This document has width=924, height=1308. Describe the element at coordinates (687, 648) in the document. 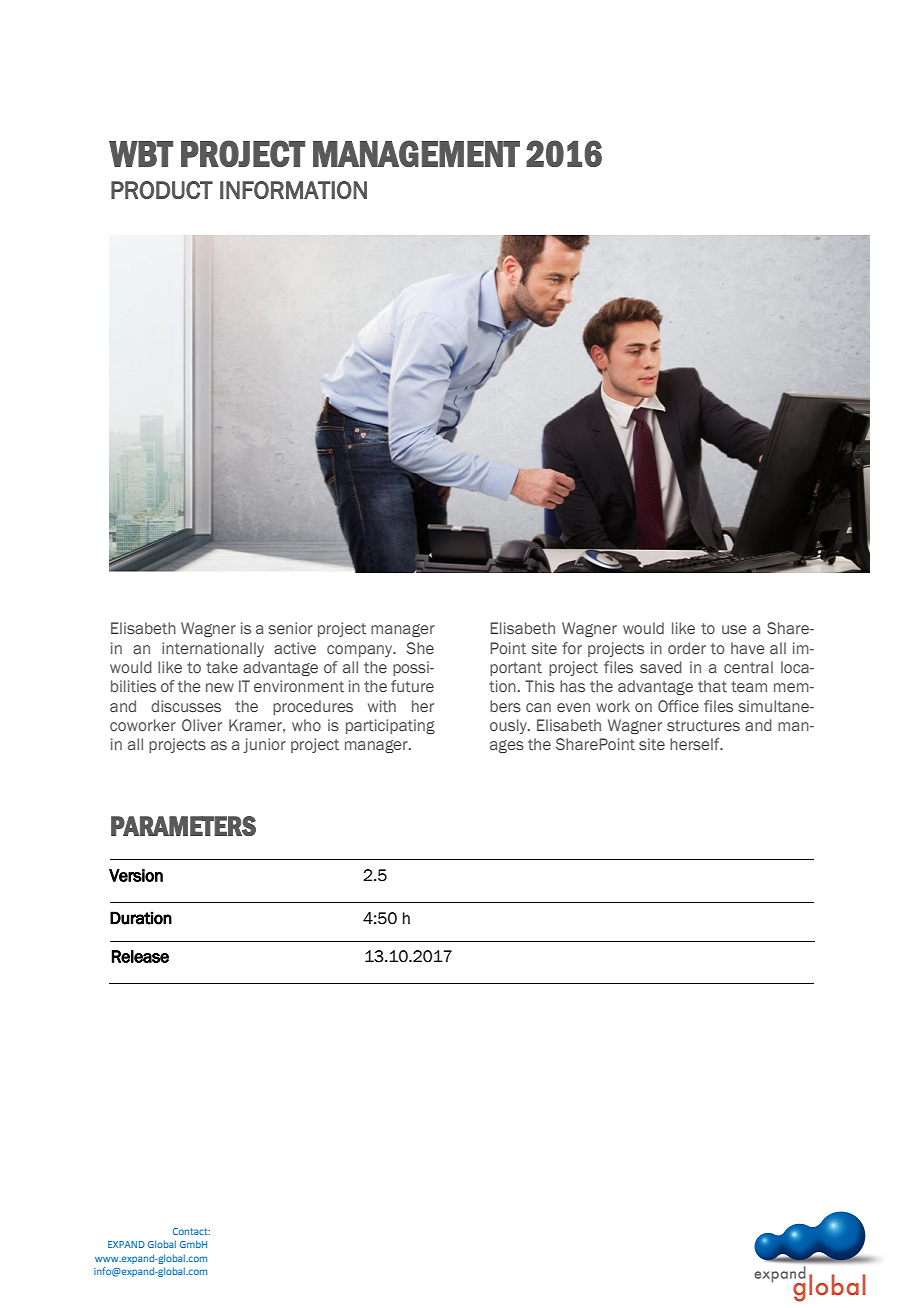

I see `order` at that location.
